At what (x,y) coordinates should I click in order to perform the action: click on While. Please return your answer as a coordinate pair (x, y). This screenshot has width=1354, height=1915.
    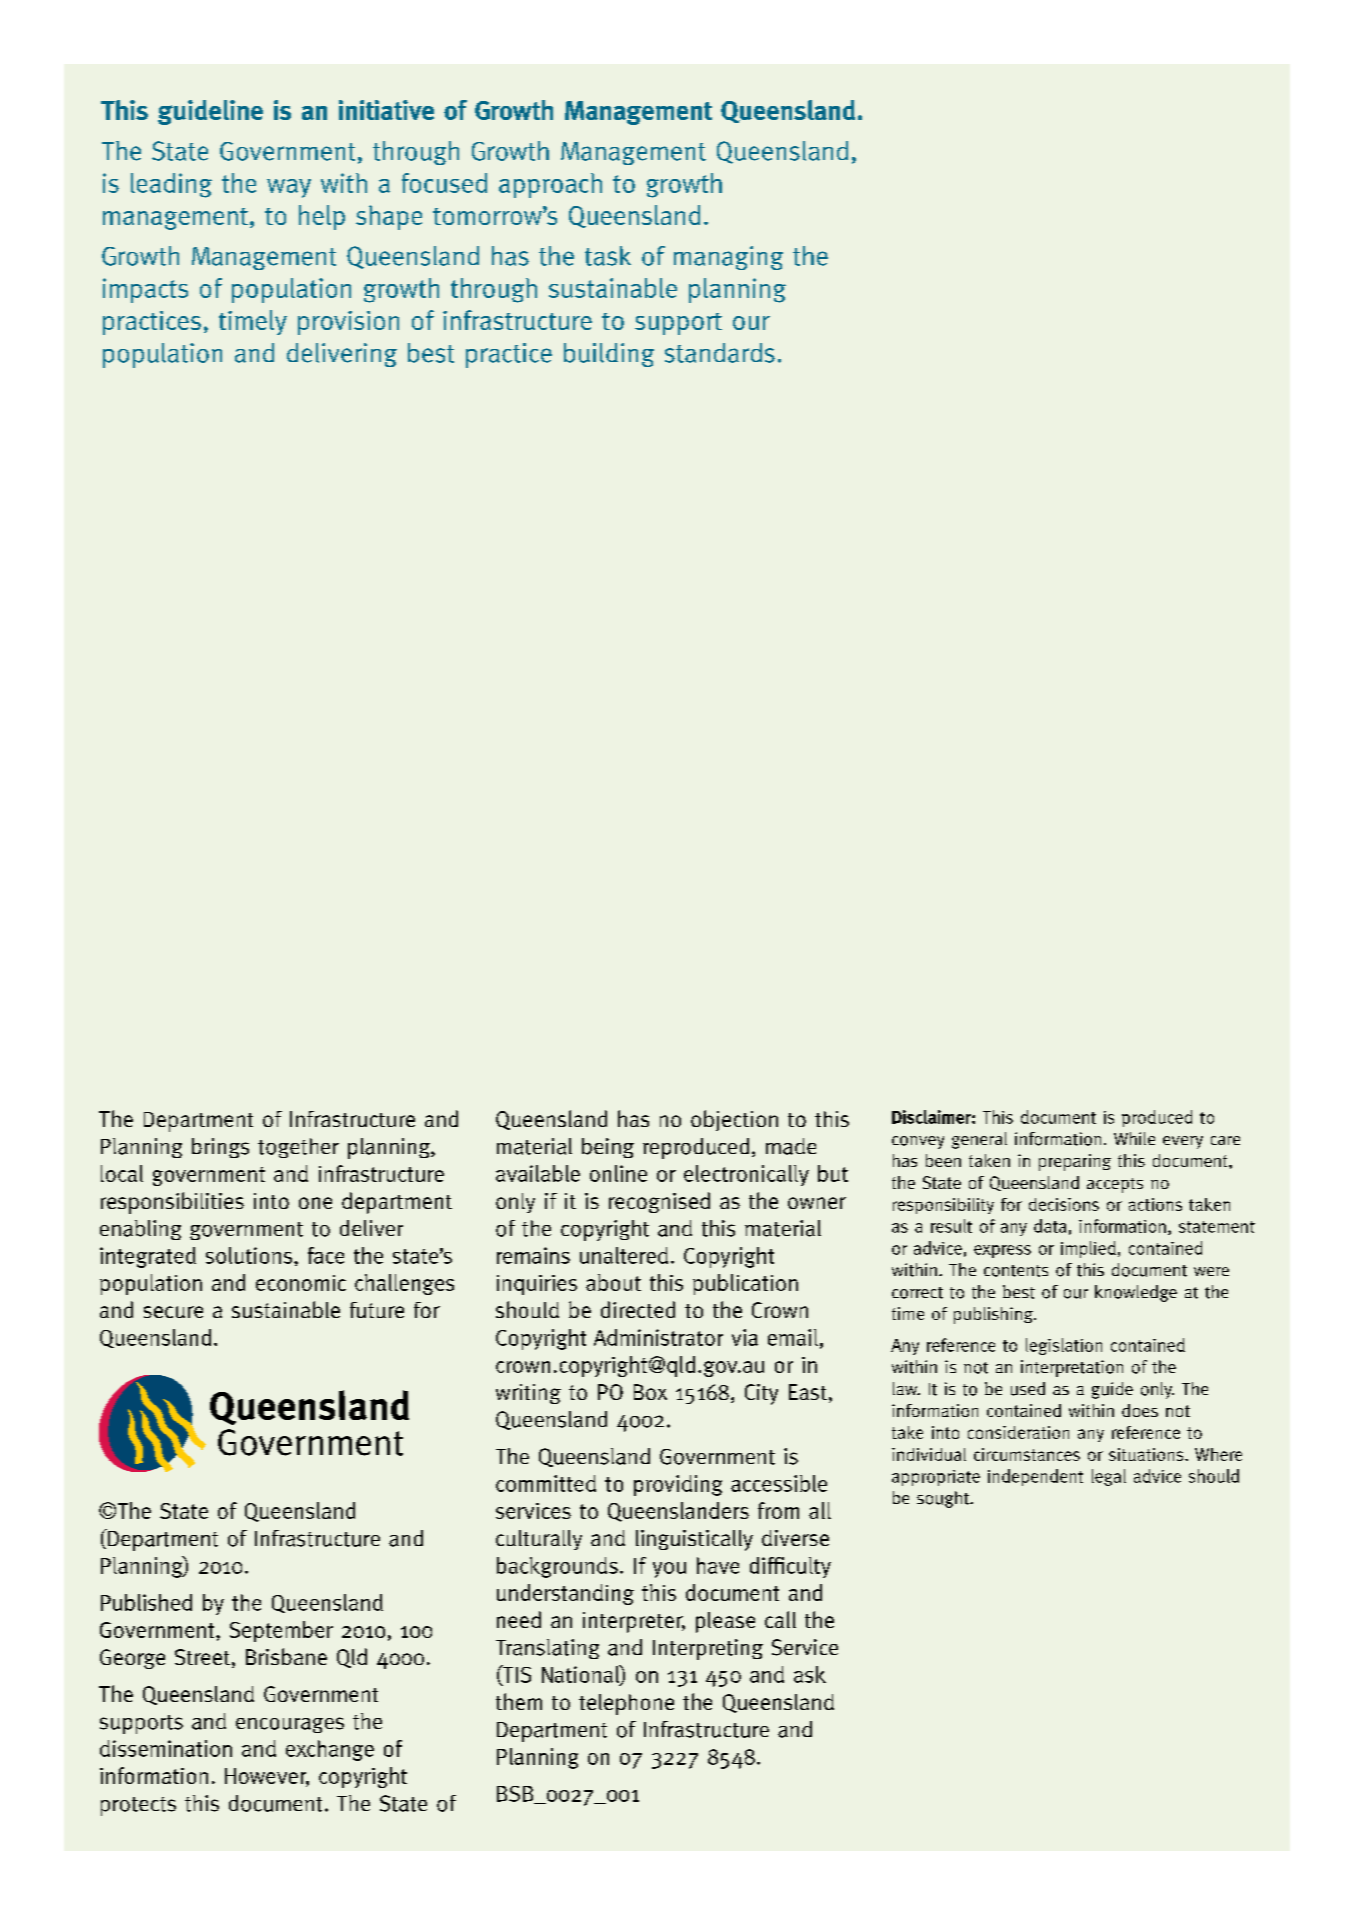
    Looking at the image, I should click on (1134, 1138).
